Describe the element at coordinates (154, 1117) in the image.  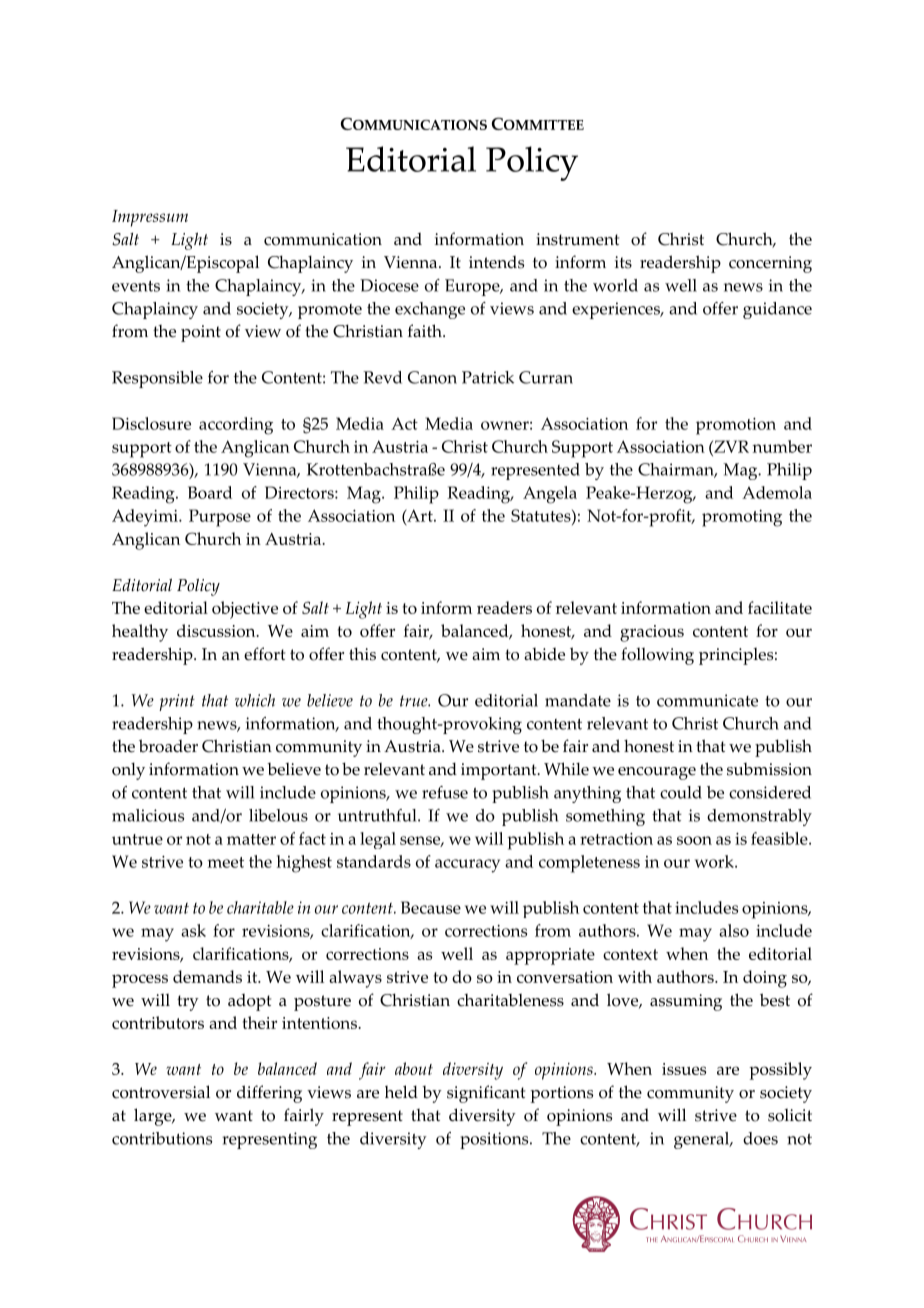
I see `large` at that location.
